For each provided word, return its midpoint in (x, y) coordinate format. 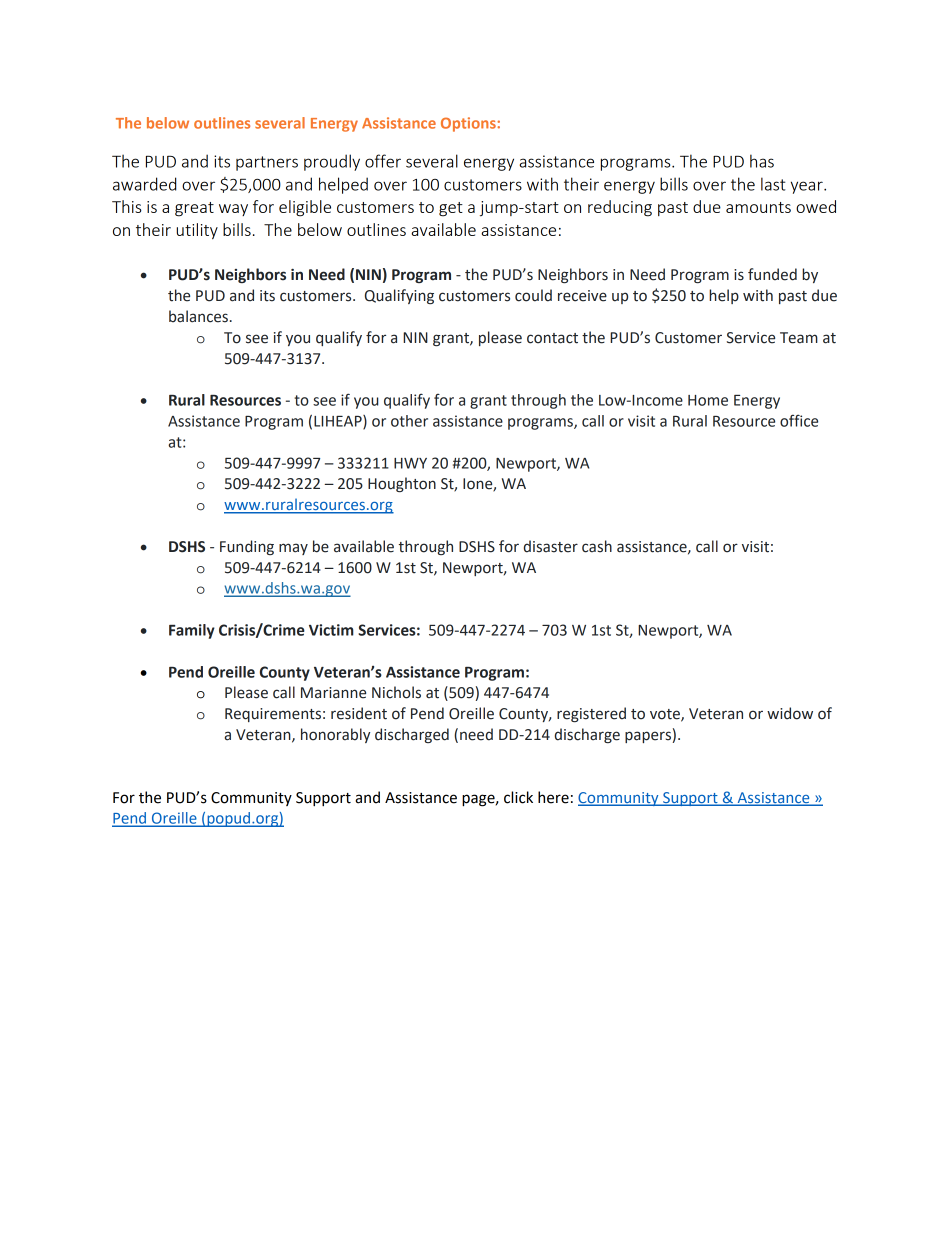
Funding (247, 547)
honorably (335, 735)
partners (267, 163)
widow (790, 713)
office (799, 420)
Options (468, 124)
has (762, 161)
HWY (410, 463)
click (518, 797)
